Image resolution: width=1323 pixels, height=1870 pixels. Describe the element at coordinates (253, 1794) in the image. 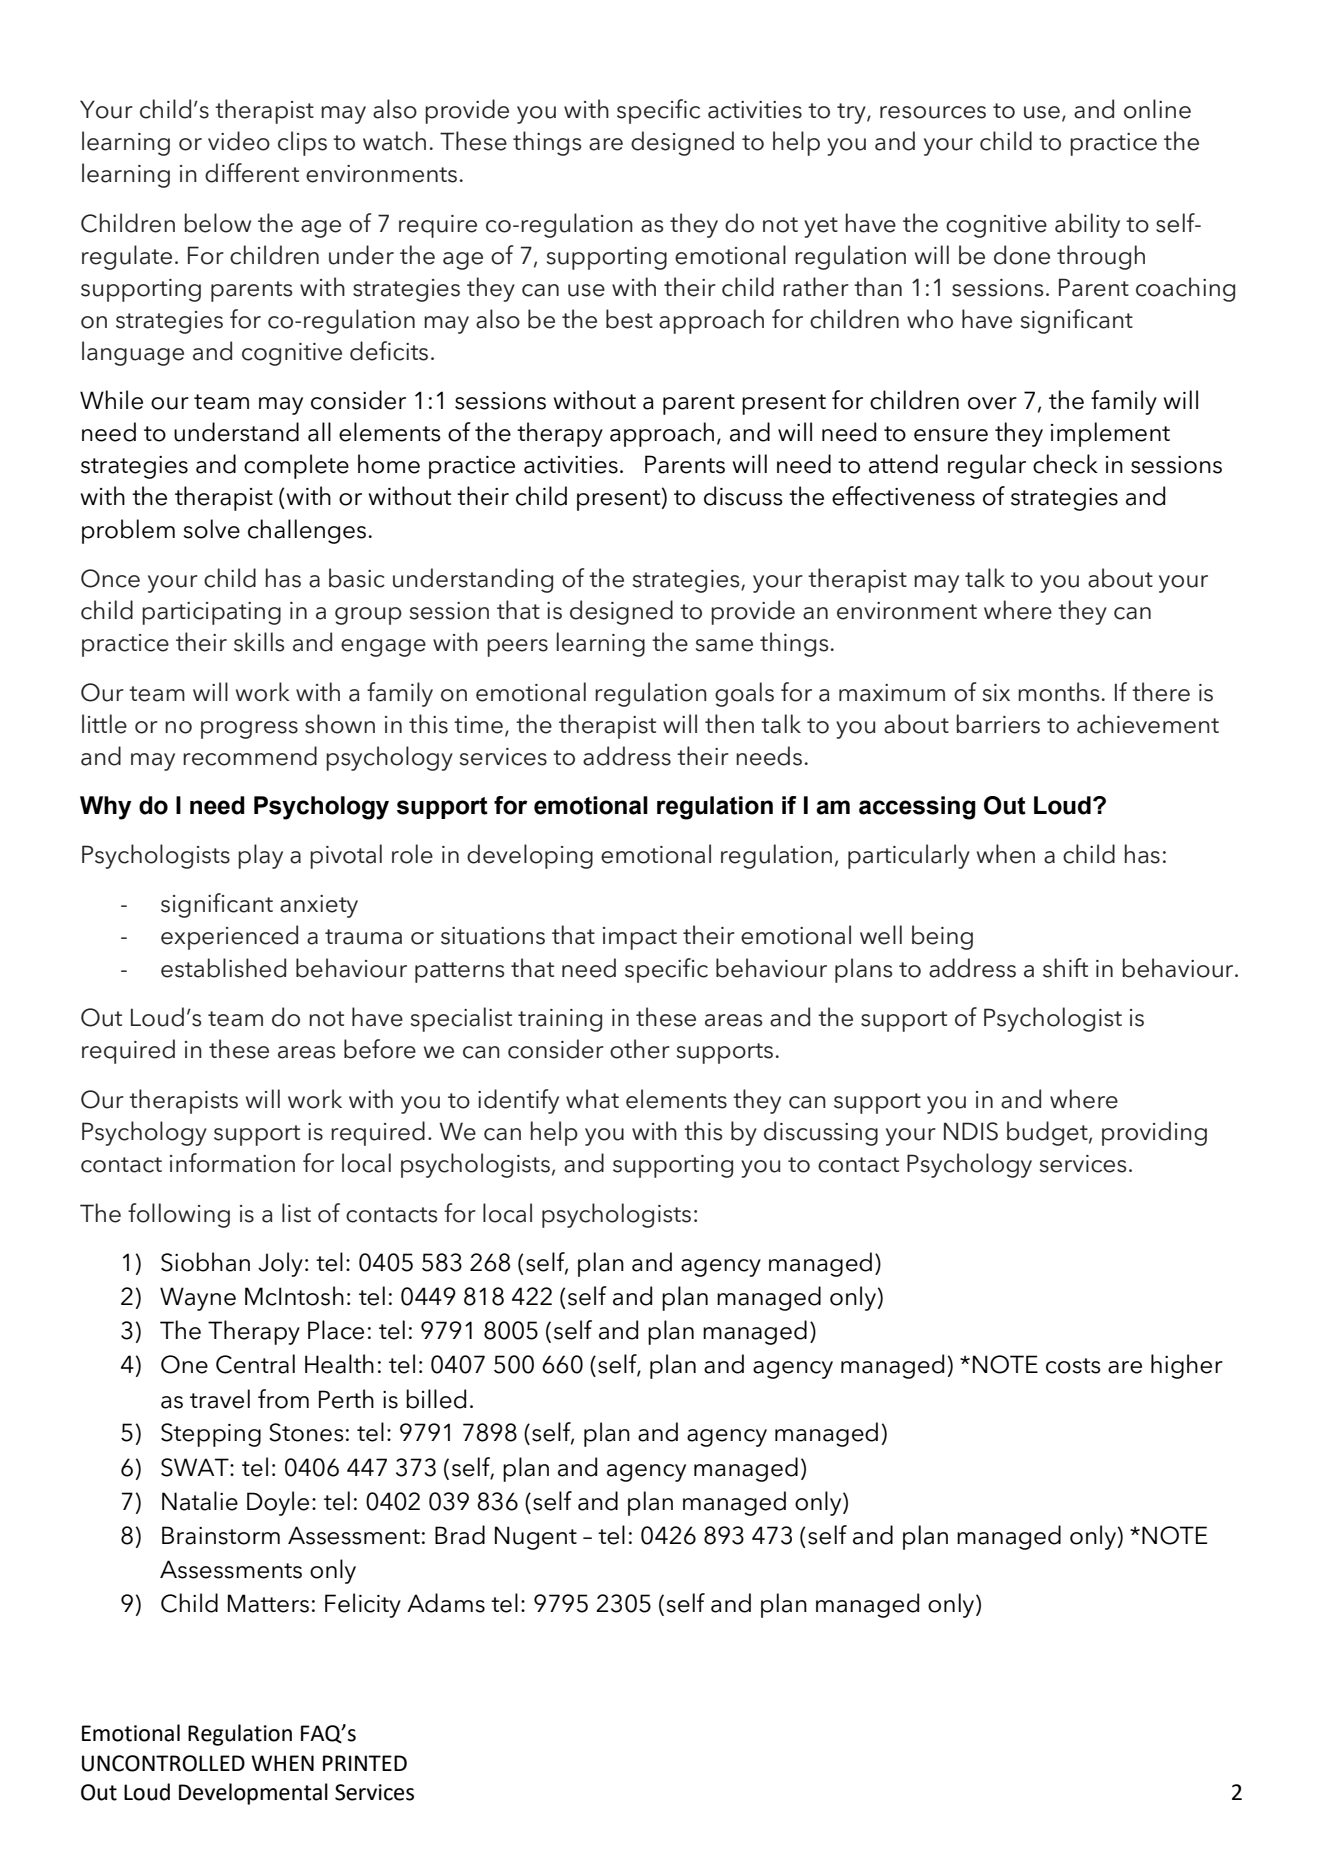

I see `Developmental` at that location.
